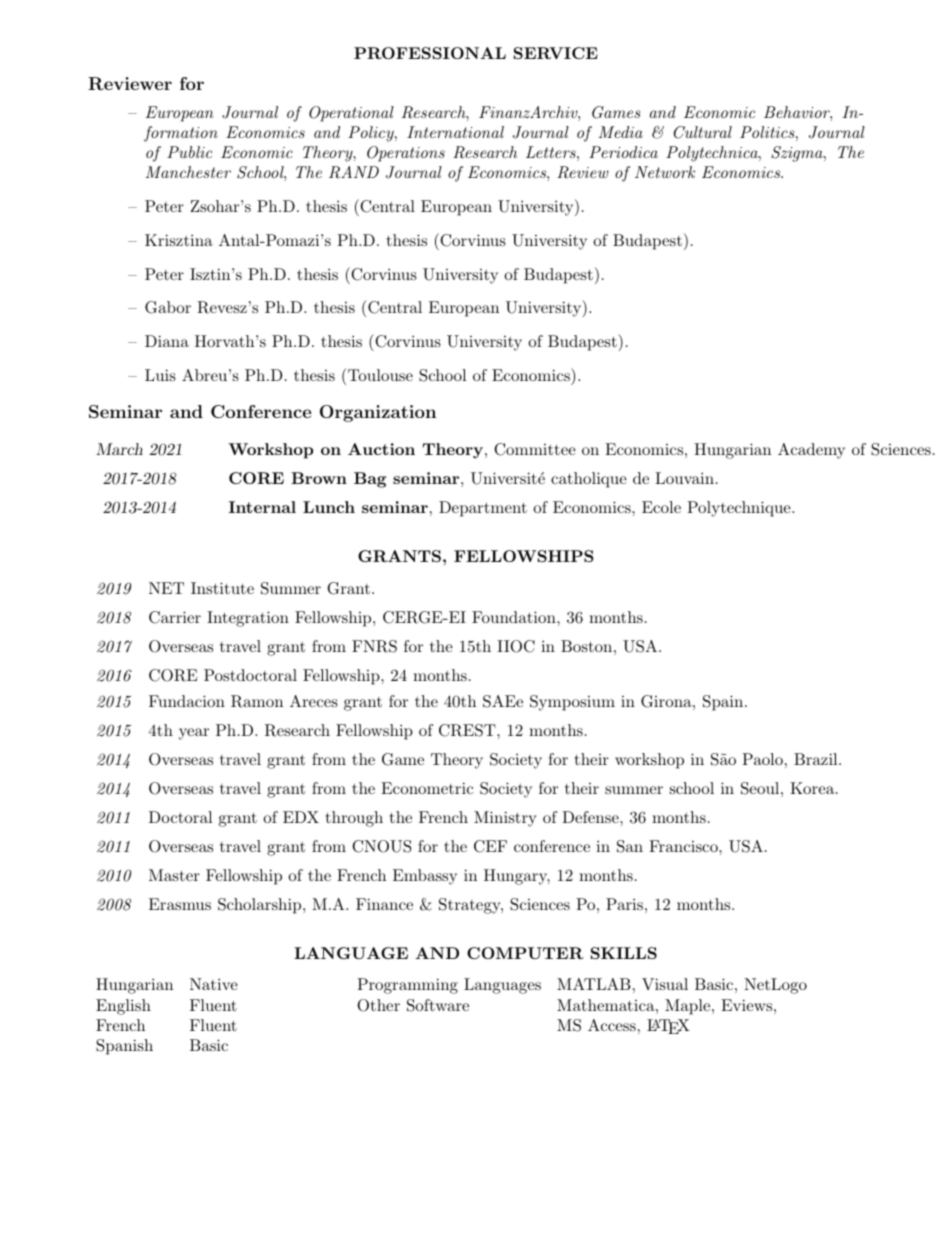  What do you see at coordinates (214, 984) in the page?
I see `Native` at bounding box center [214, 984].
